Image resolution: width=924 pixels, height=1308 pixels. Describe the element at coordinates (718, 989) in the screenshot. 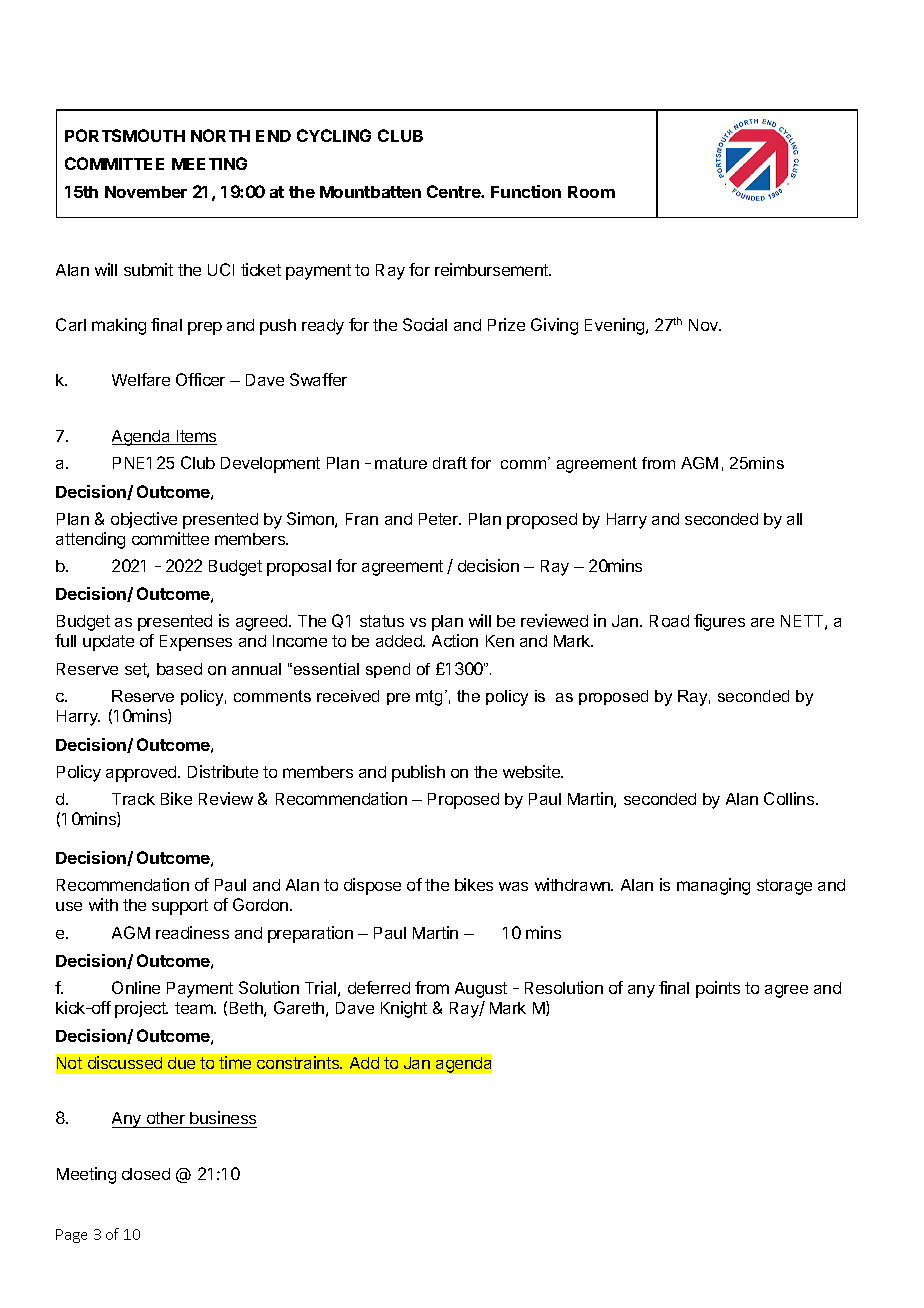

I see `points` at that location.
